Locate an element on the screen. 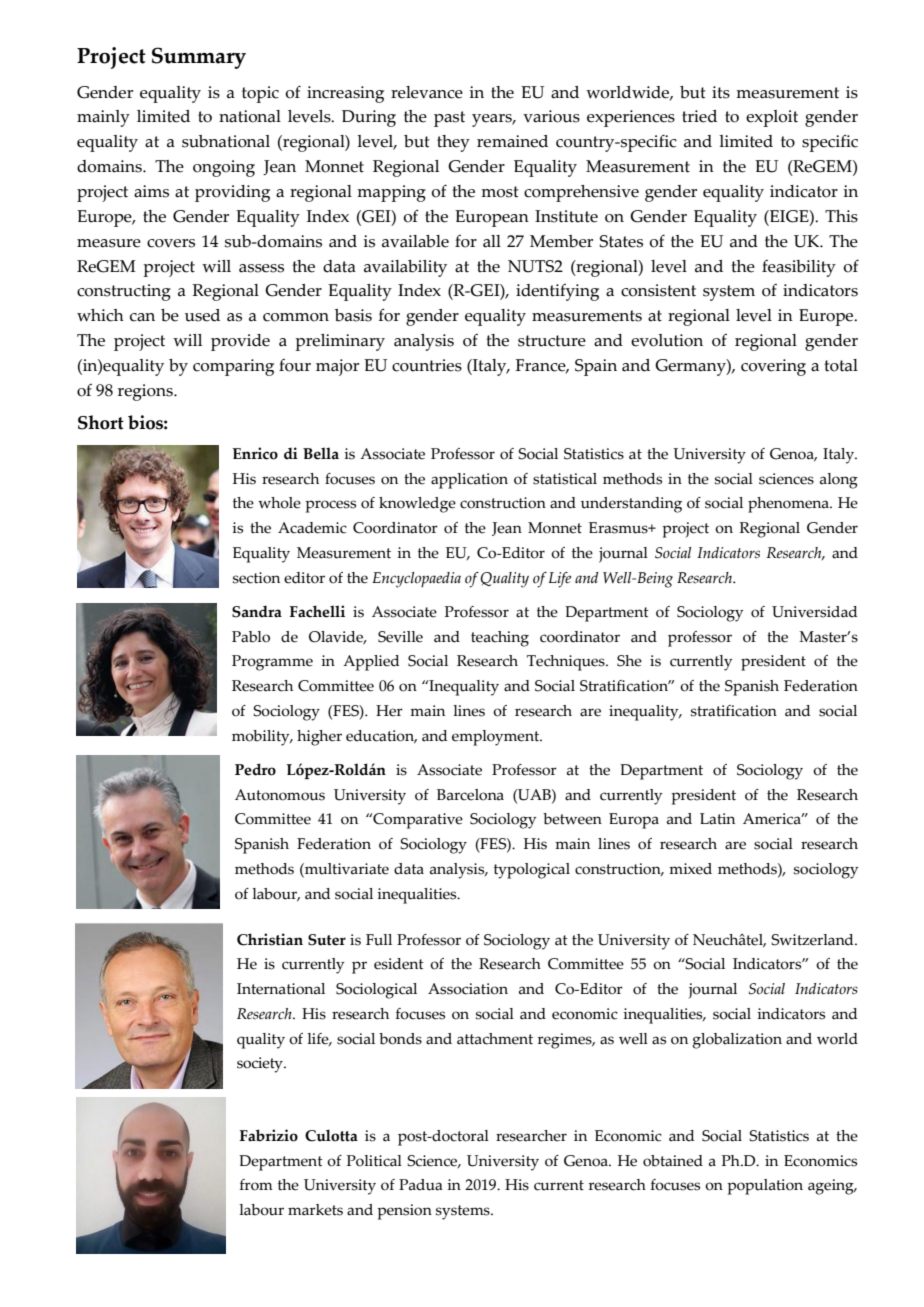 This screenshot has width=924, height=1307. Summary is located at coordinates (199, 58).
